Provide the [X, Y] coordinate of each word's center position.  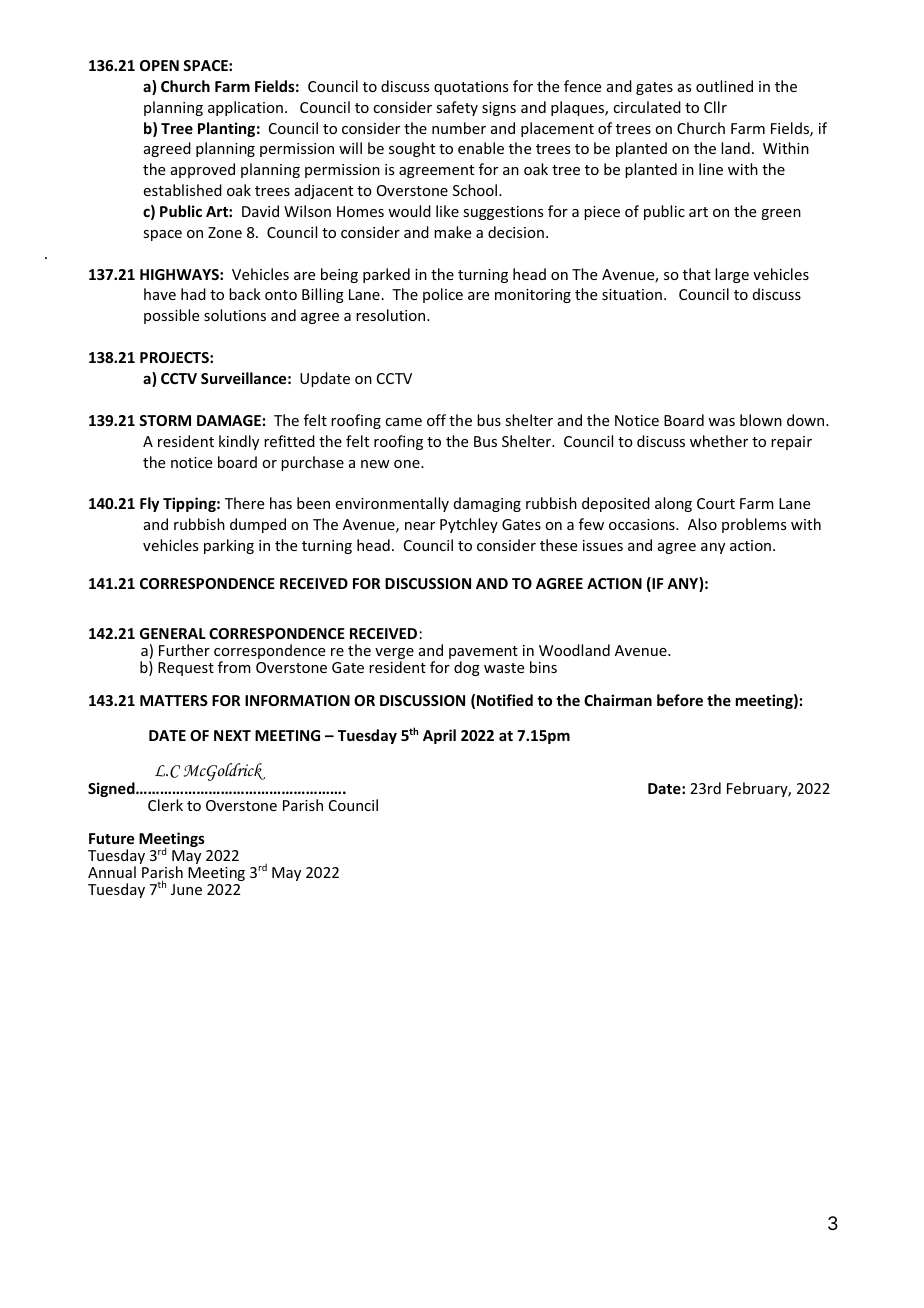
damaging [487, 504]
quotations [471, 88]
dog [467, 668]
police [443, 295]
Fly [149, 504]
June [186, 889]
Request [186, 669]
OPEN [159, 65]
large [732, 275]
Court [716, 503]
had [193, 294]
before [680, 700]
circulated [647, 107]
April [439, 736]
